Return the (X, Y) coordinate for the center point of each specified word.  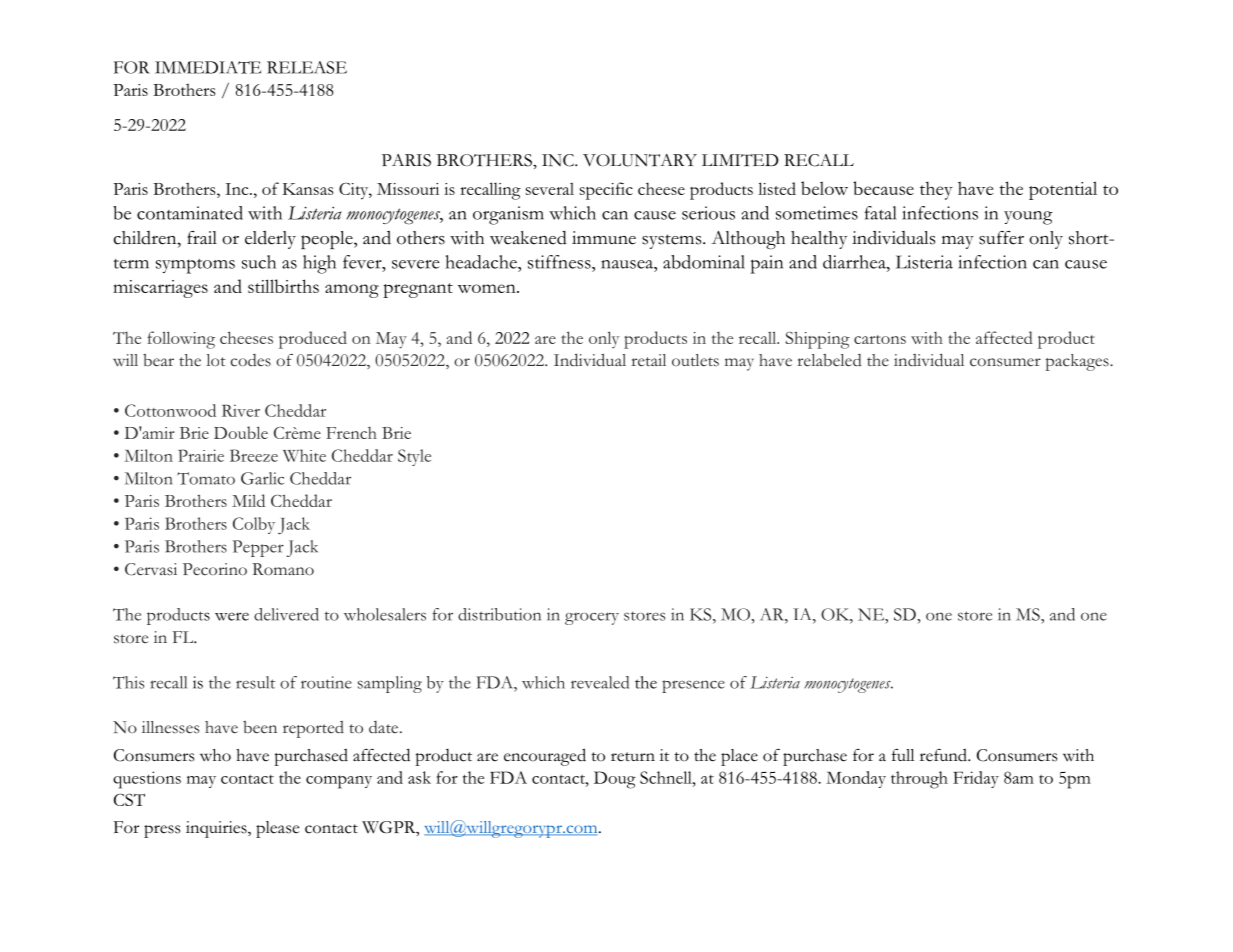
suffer (1001, 238)
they (936, 190)
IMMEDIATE (208, 67)
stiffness (560, 262)
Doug (615, 780)
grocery (592, 618)
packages (1078, 362)
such (259, 262)
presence (693, 686)
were (232, 617)
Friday (976, 779)
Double (241, 432)
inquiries (217, 829)
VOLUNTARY (640, 160)
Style (414, 457)
